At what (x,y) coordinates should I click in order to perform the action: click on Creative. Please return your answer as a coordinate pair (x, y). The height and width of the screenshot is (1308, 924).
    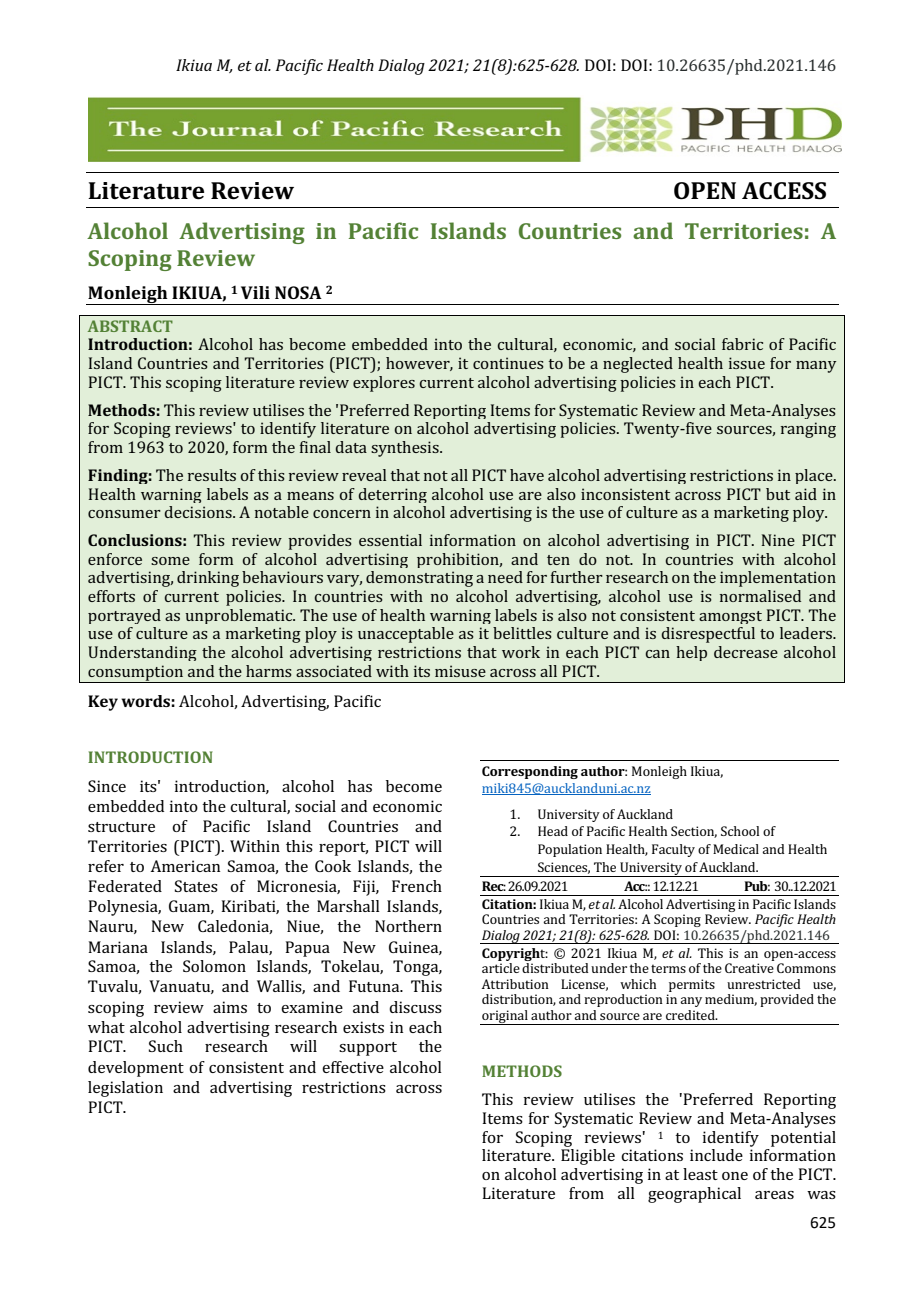
    Looking at the image, I should click on (749, 968).
